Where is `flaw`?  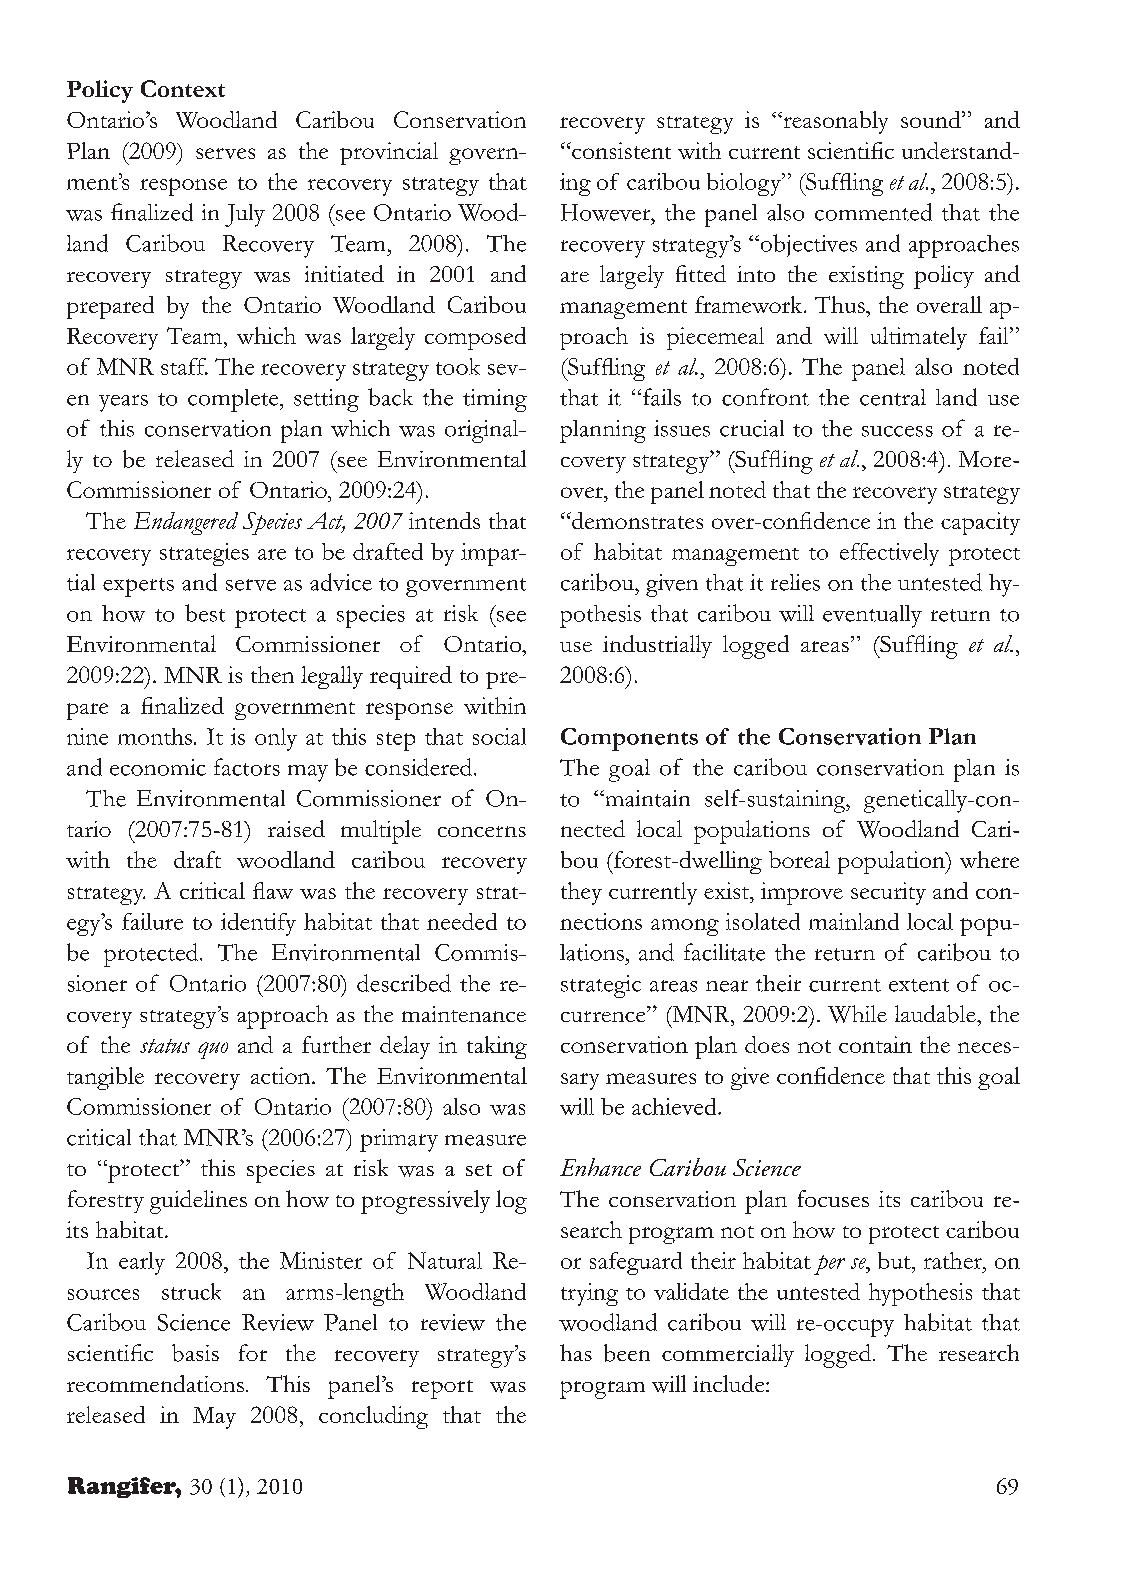 flaw is located at coordinates (273, 890).
